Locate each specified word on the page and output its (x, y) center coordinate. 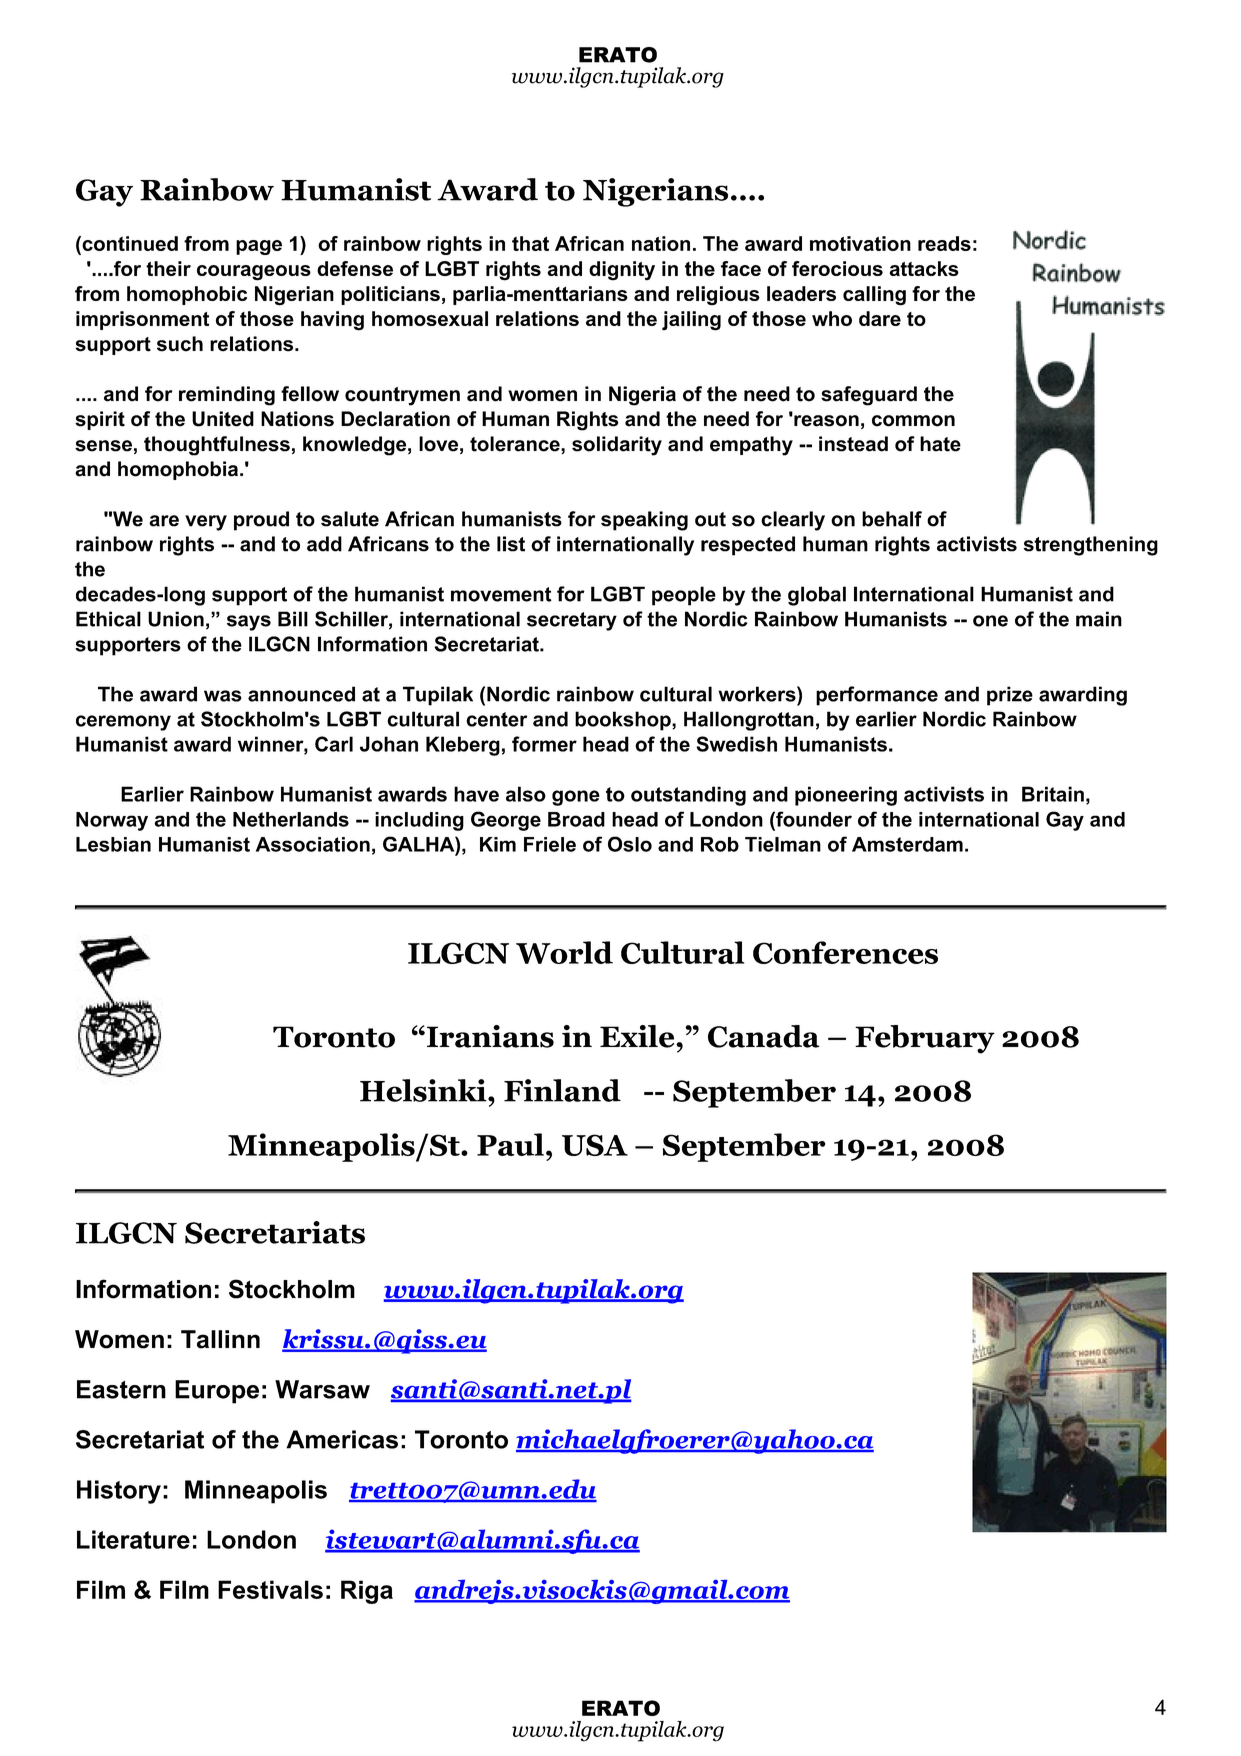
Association (313, 844)
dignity (622, 271)
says (249, 623)
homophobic (187, 295)
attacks (924, 268)
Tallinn (220, 1339)
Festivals (270, 1589)
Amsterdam (907, 844)
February (925, 1039)
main (1099, 619)
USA (595, 1145)
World (564, 952)
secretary (572, 621)
